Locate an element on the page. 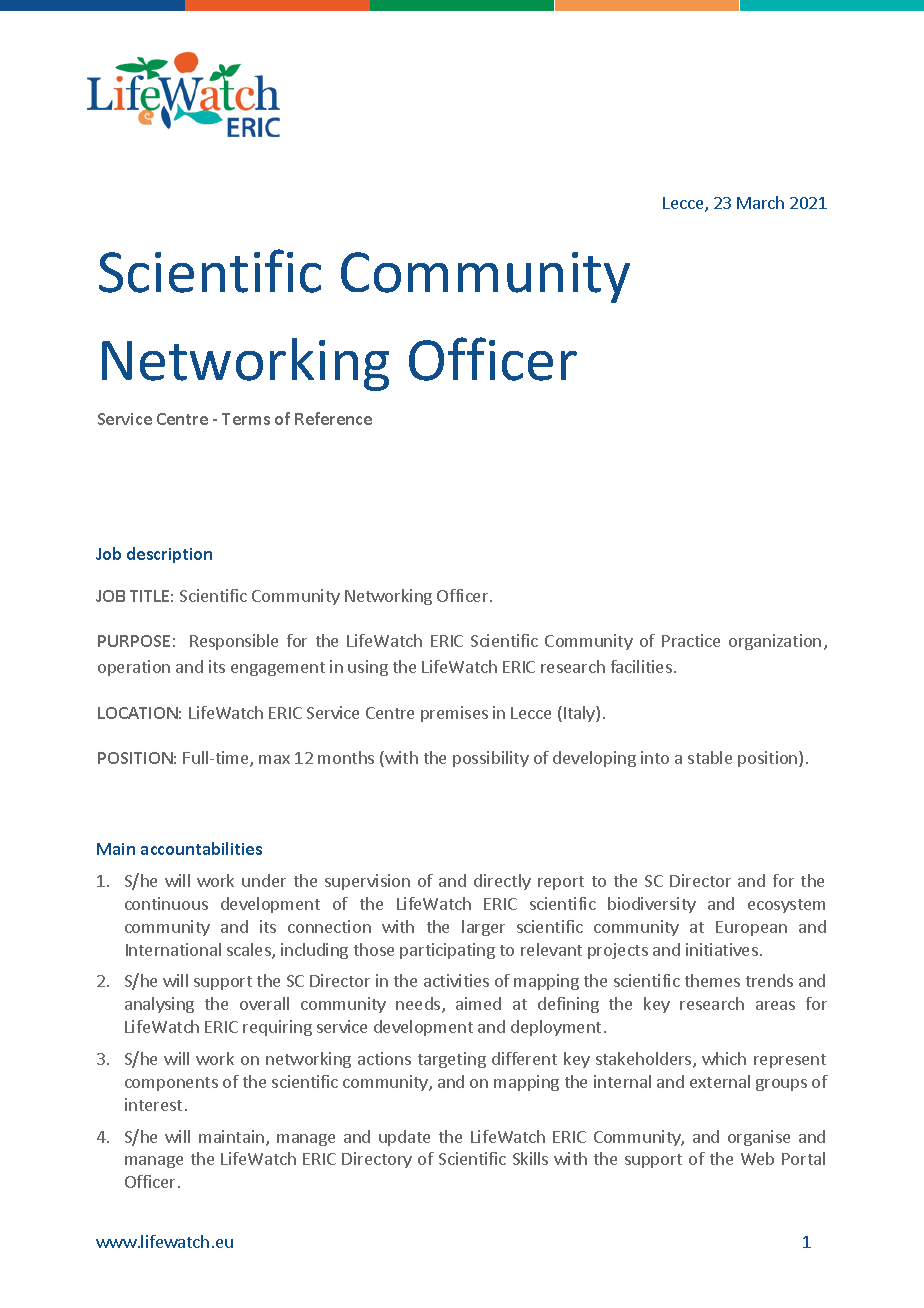 The height and width of the image is (1308, 924). description is located at coordinates (169, 555).
